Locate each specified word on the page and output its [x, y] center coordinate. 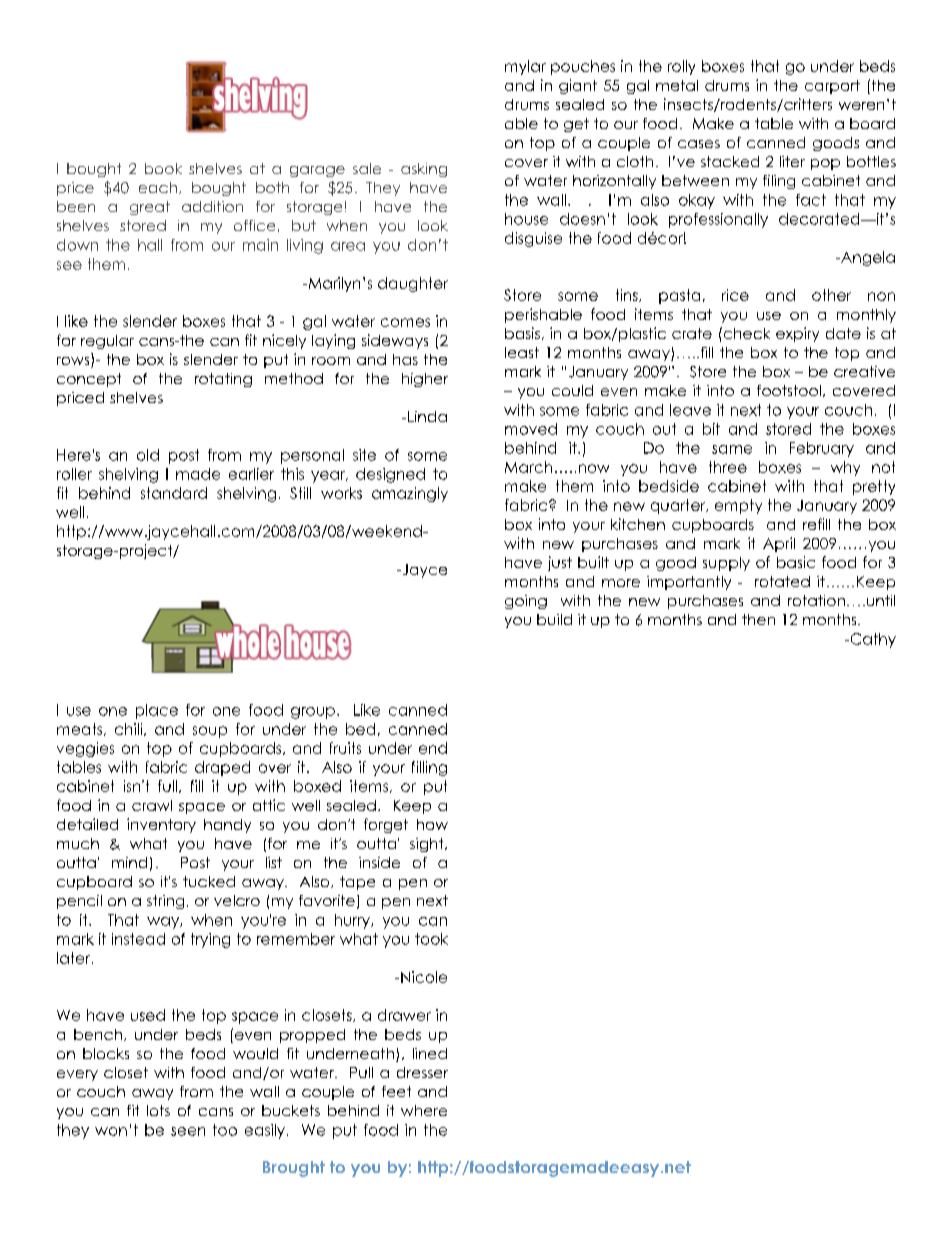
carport [832, 87]
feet [396, 1091]
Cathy [872, 640]
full [167, 786]
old [148, 455]
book [163, 168]
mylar [525, 67]
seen [188, 1131]
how [432, 824]
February [822, 449]
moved [531, 429]
